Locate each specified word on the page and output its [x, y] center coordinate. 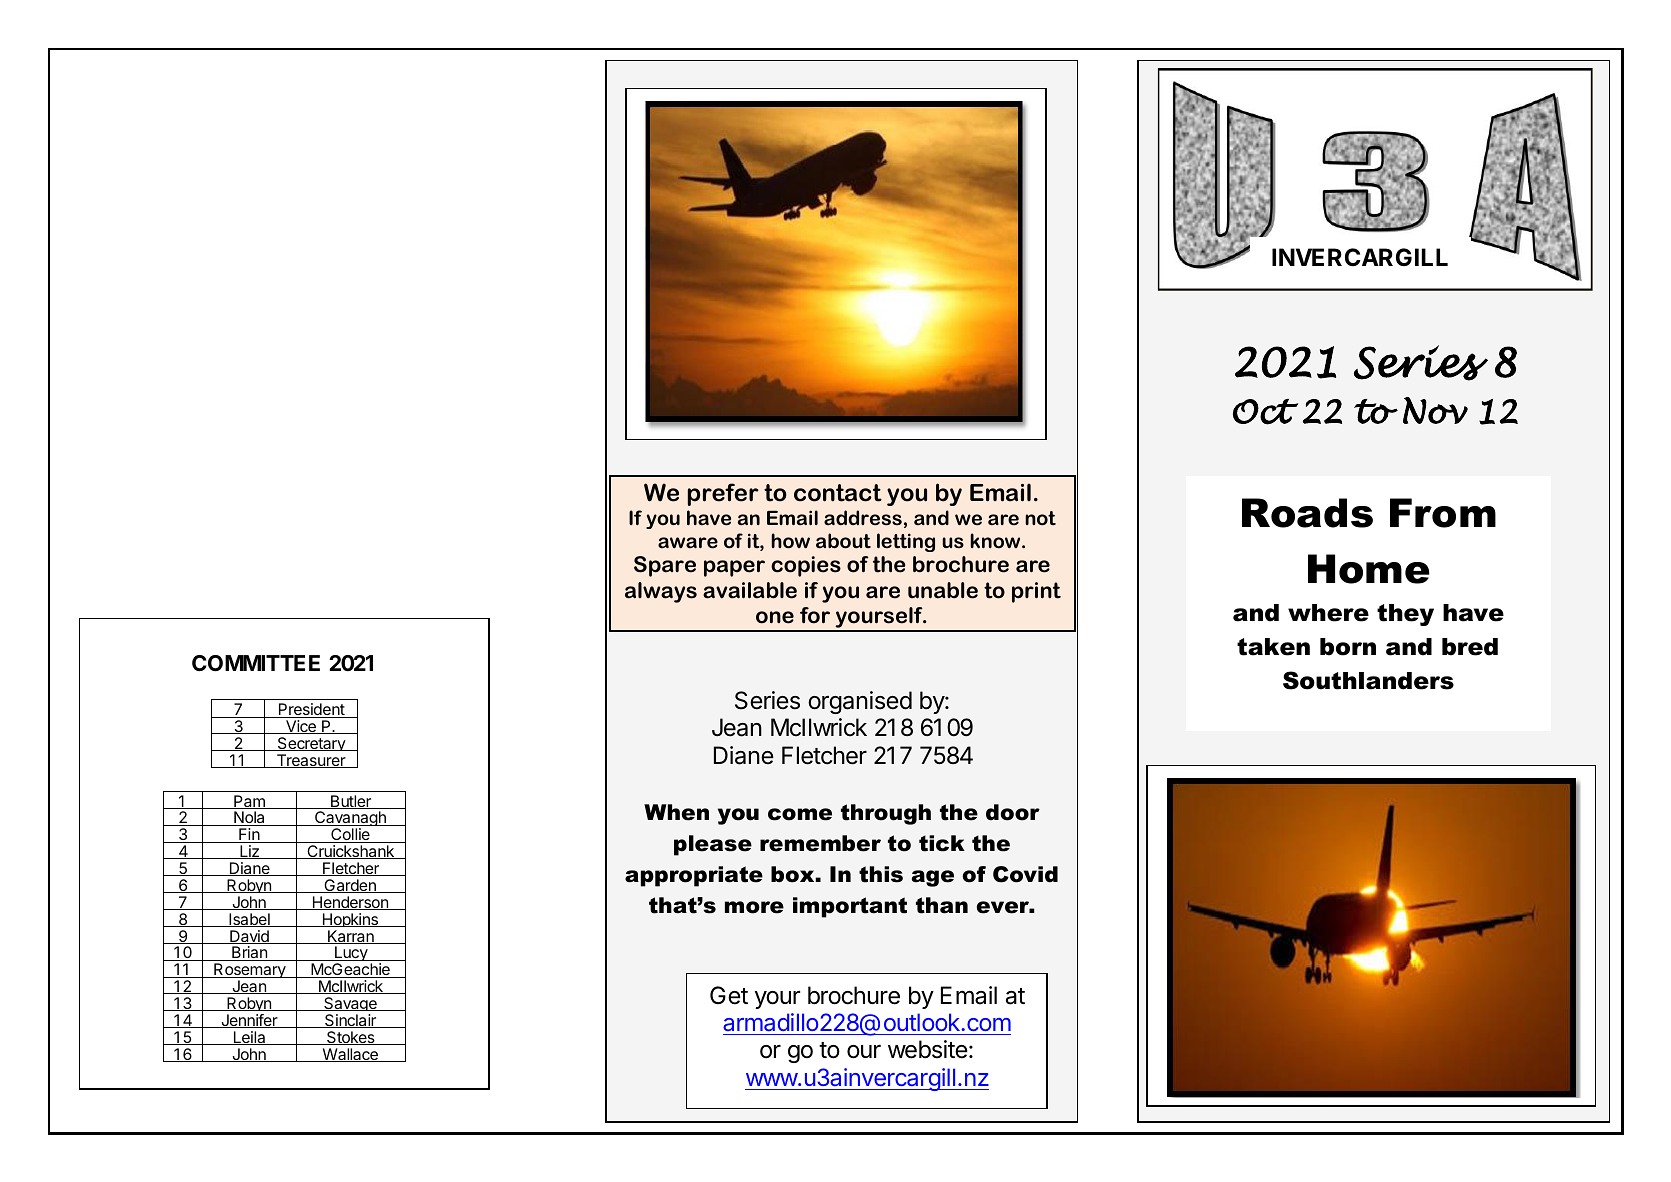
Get [729, 995]
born [1348, 647]
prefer [723, 494]
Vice [301, 727]
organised [860, 702]
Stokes [351, 1038]
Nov [1435, 410]
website [928, 1049]
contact [838, 493]
